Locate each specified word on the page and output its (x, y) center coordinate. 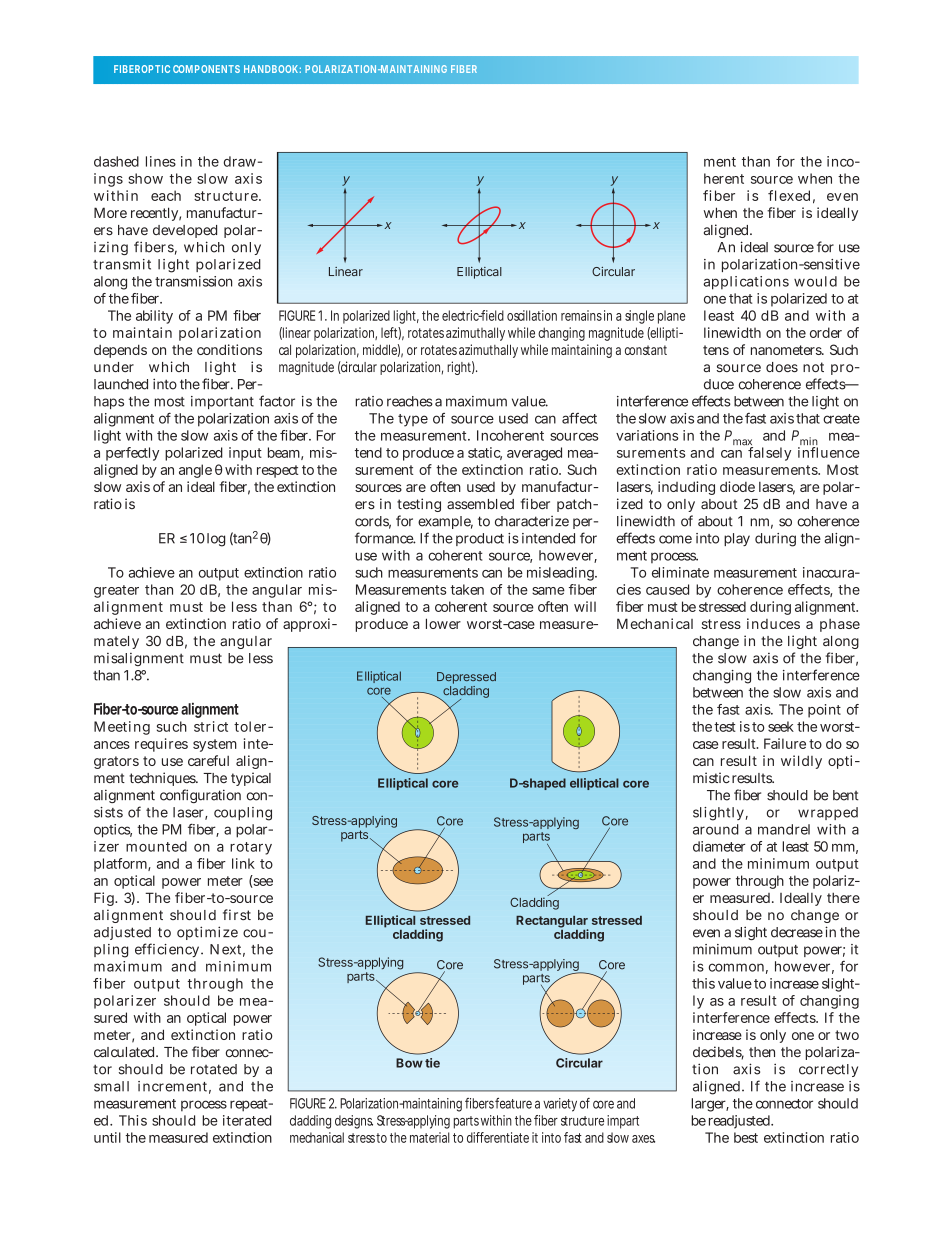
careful (208, 760)
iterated (247, 1120)
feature (513, 1103)
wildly (801, 762)
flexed (789, 195)
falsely (769, 454)
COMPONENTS (206, 69)
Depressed (466, 678)
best (746, 1137)
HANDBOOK (271, 69)
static (485, 453)
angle (195, 471)
